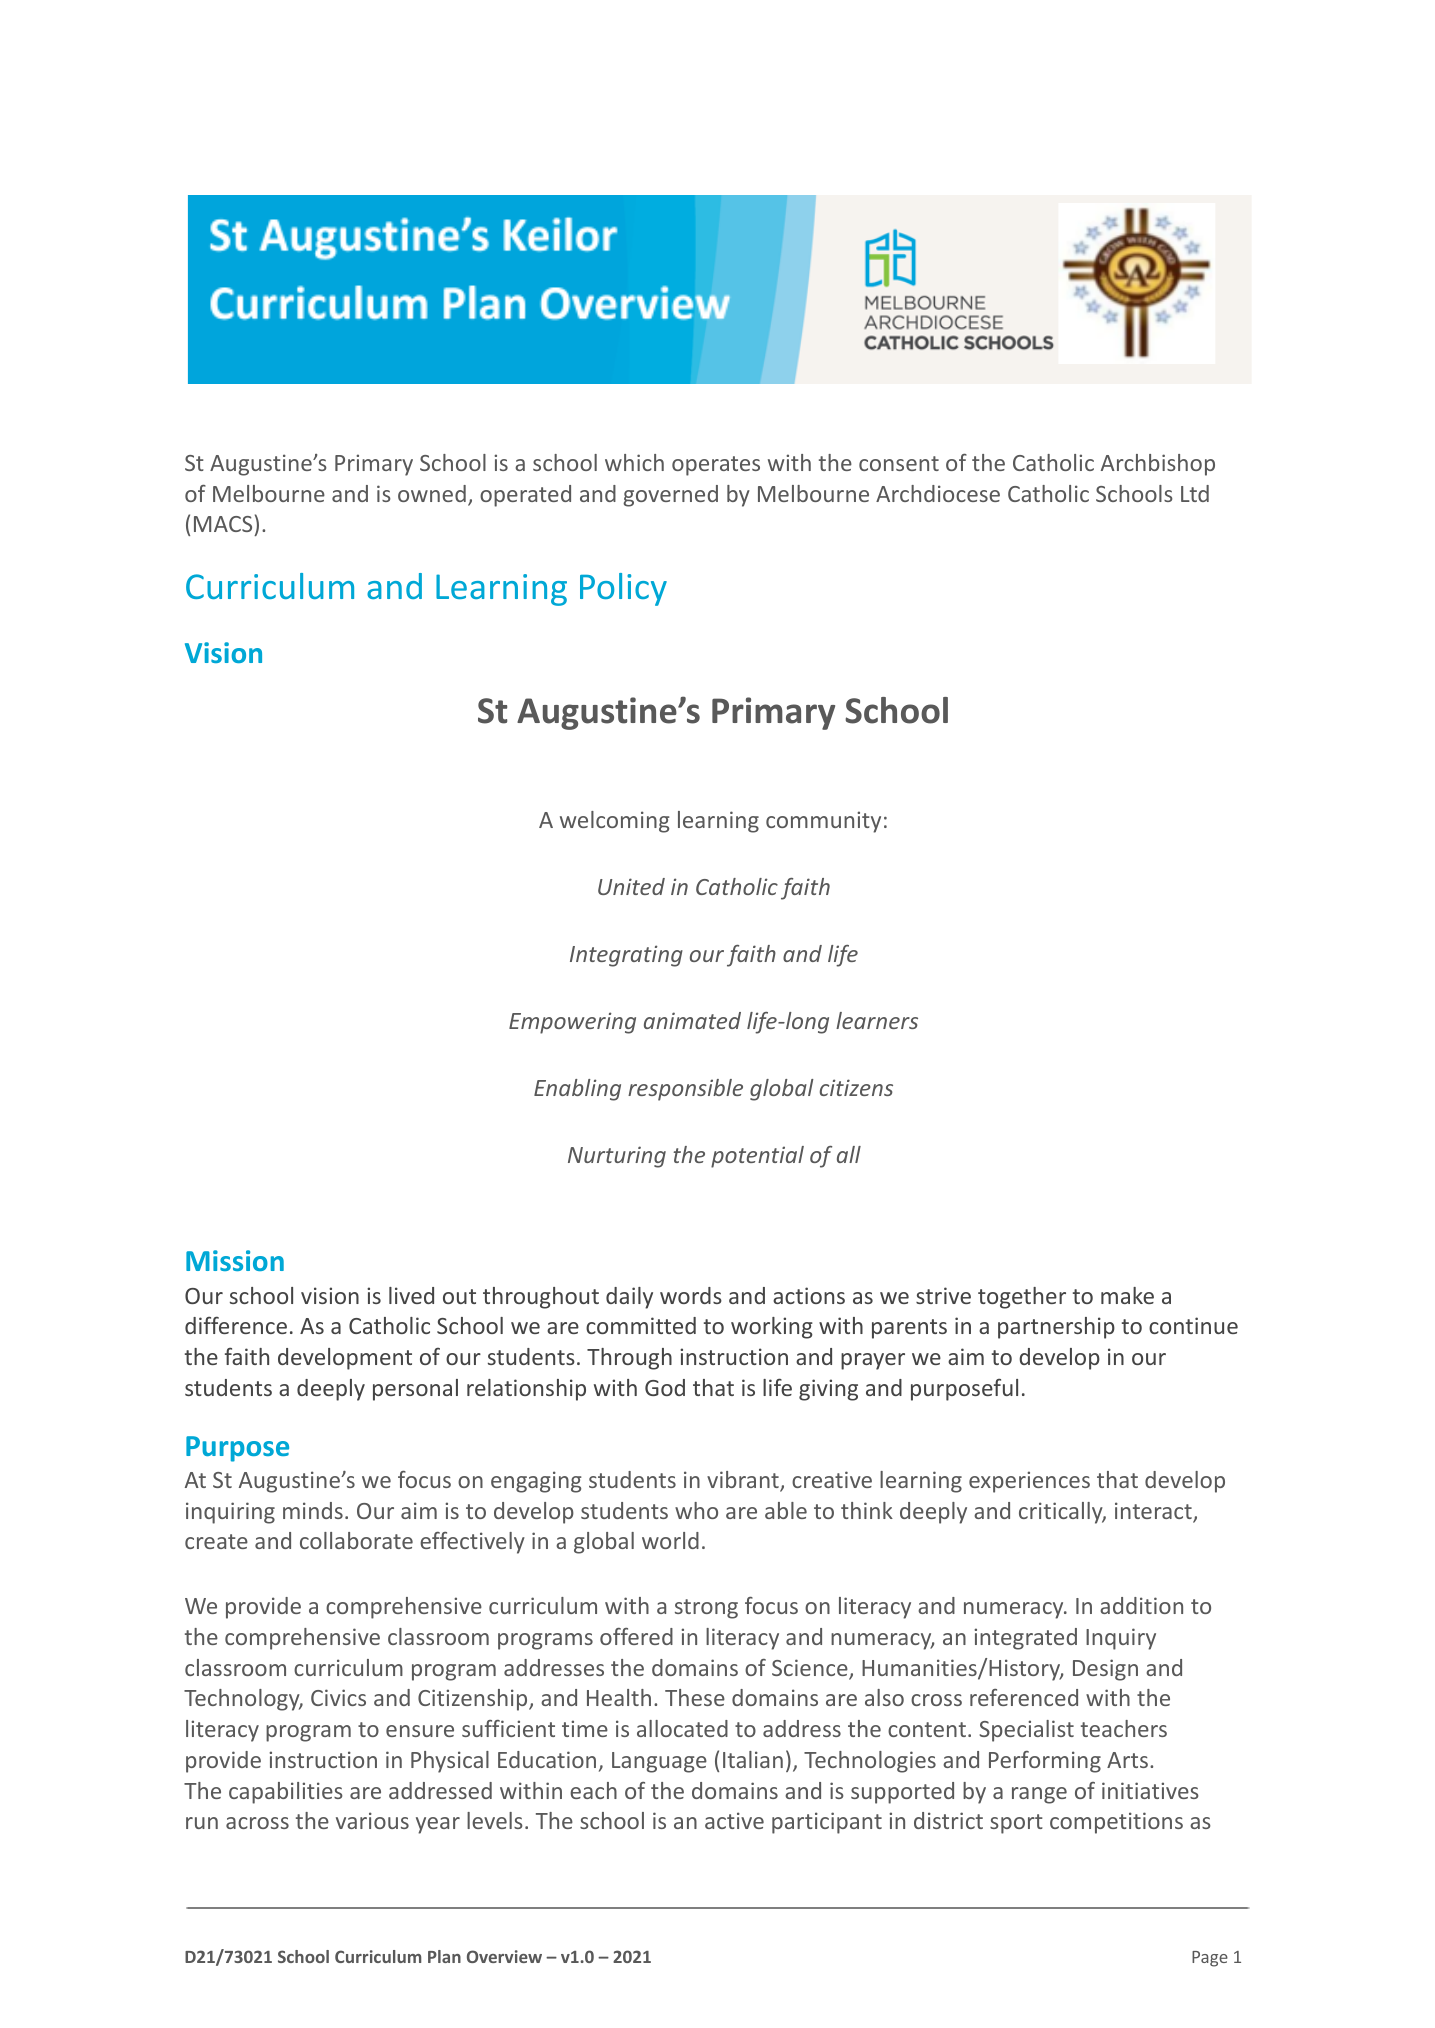 The width and height of the image is (1435, 2028). What do you see at coordinates (877, 1020) in the image?
I see `learners` at bounding box center [877, 1020].
